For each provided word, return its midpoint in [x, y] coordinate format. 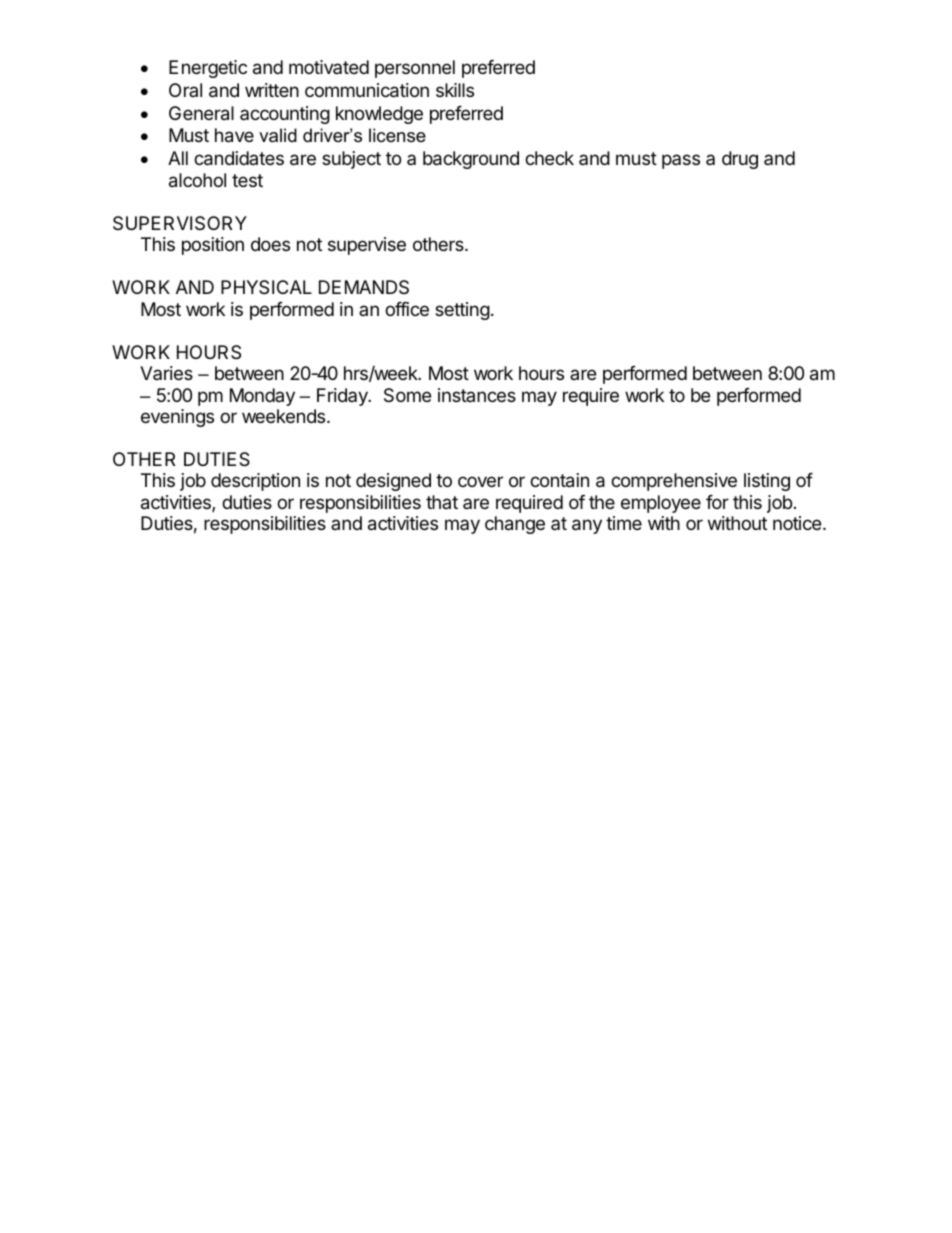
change [515, 525]
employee [661, 504]
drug [740, 160]
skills [455, 90]
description [255, 482]
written [272, 90]
